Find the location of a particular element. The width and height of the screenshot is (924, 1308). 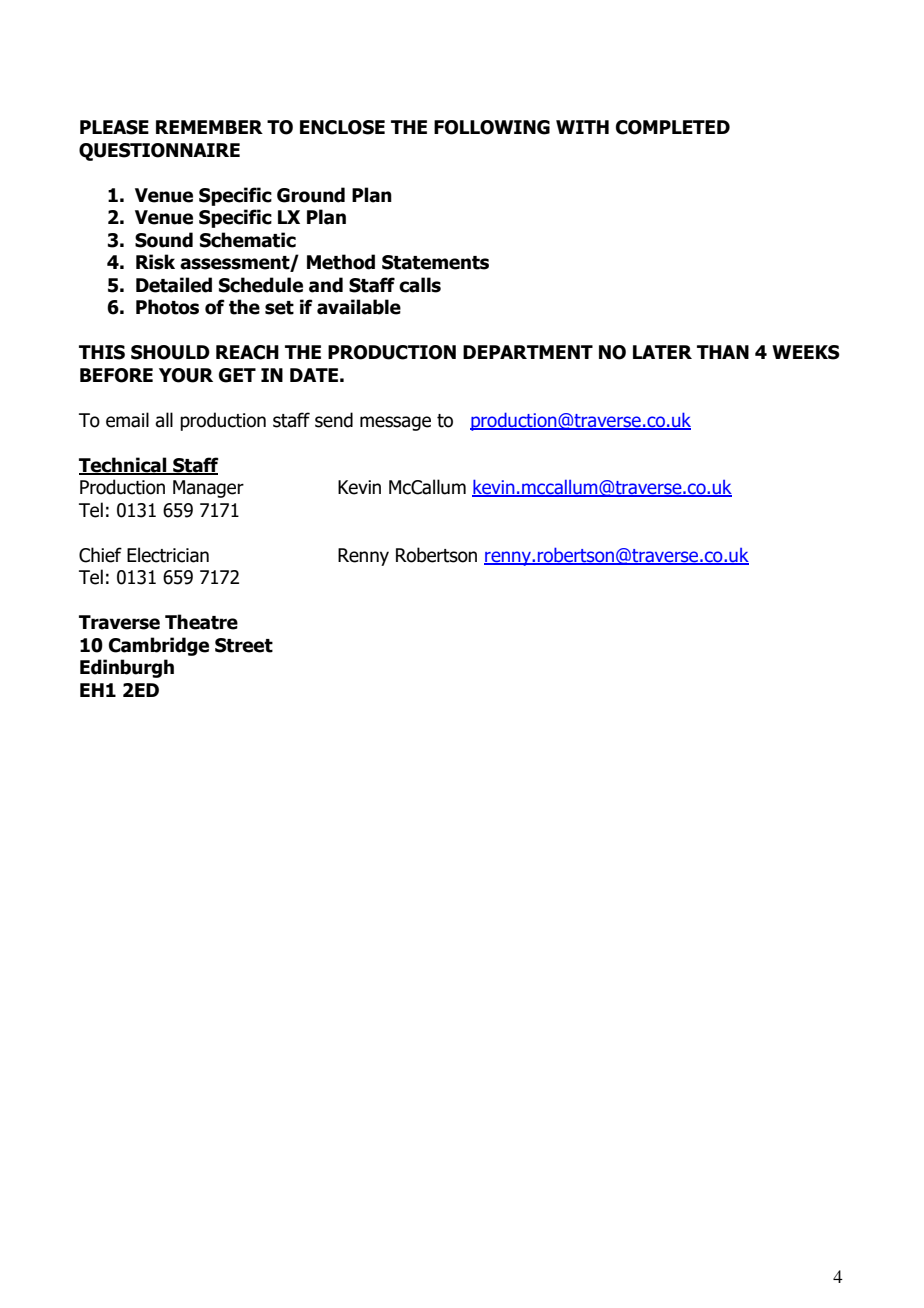

WEEKS is located at coordinates (806, 352).
